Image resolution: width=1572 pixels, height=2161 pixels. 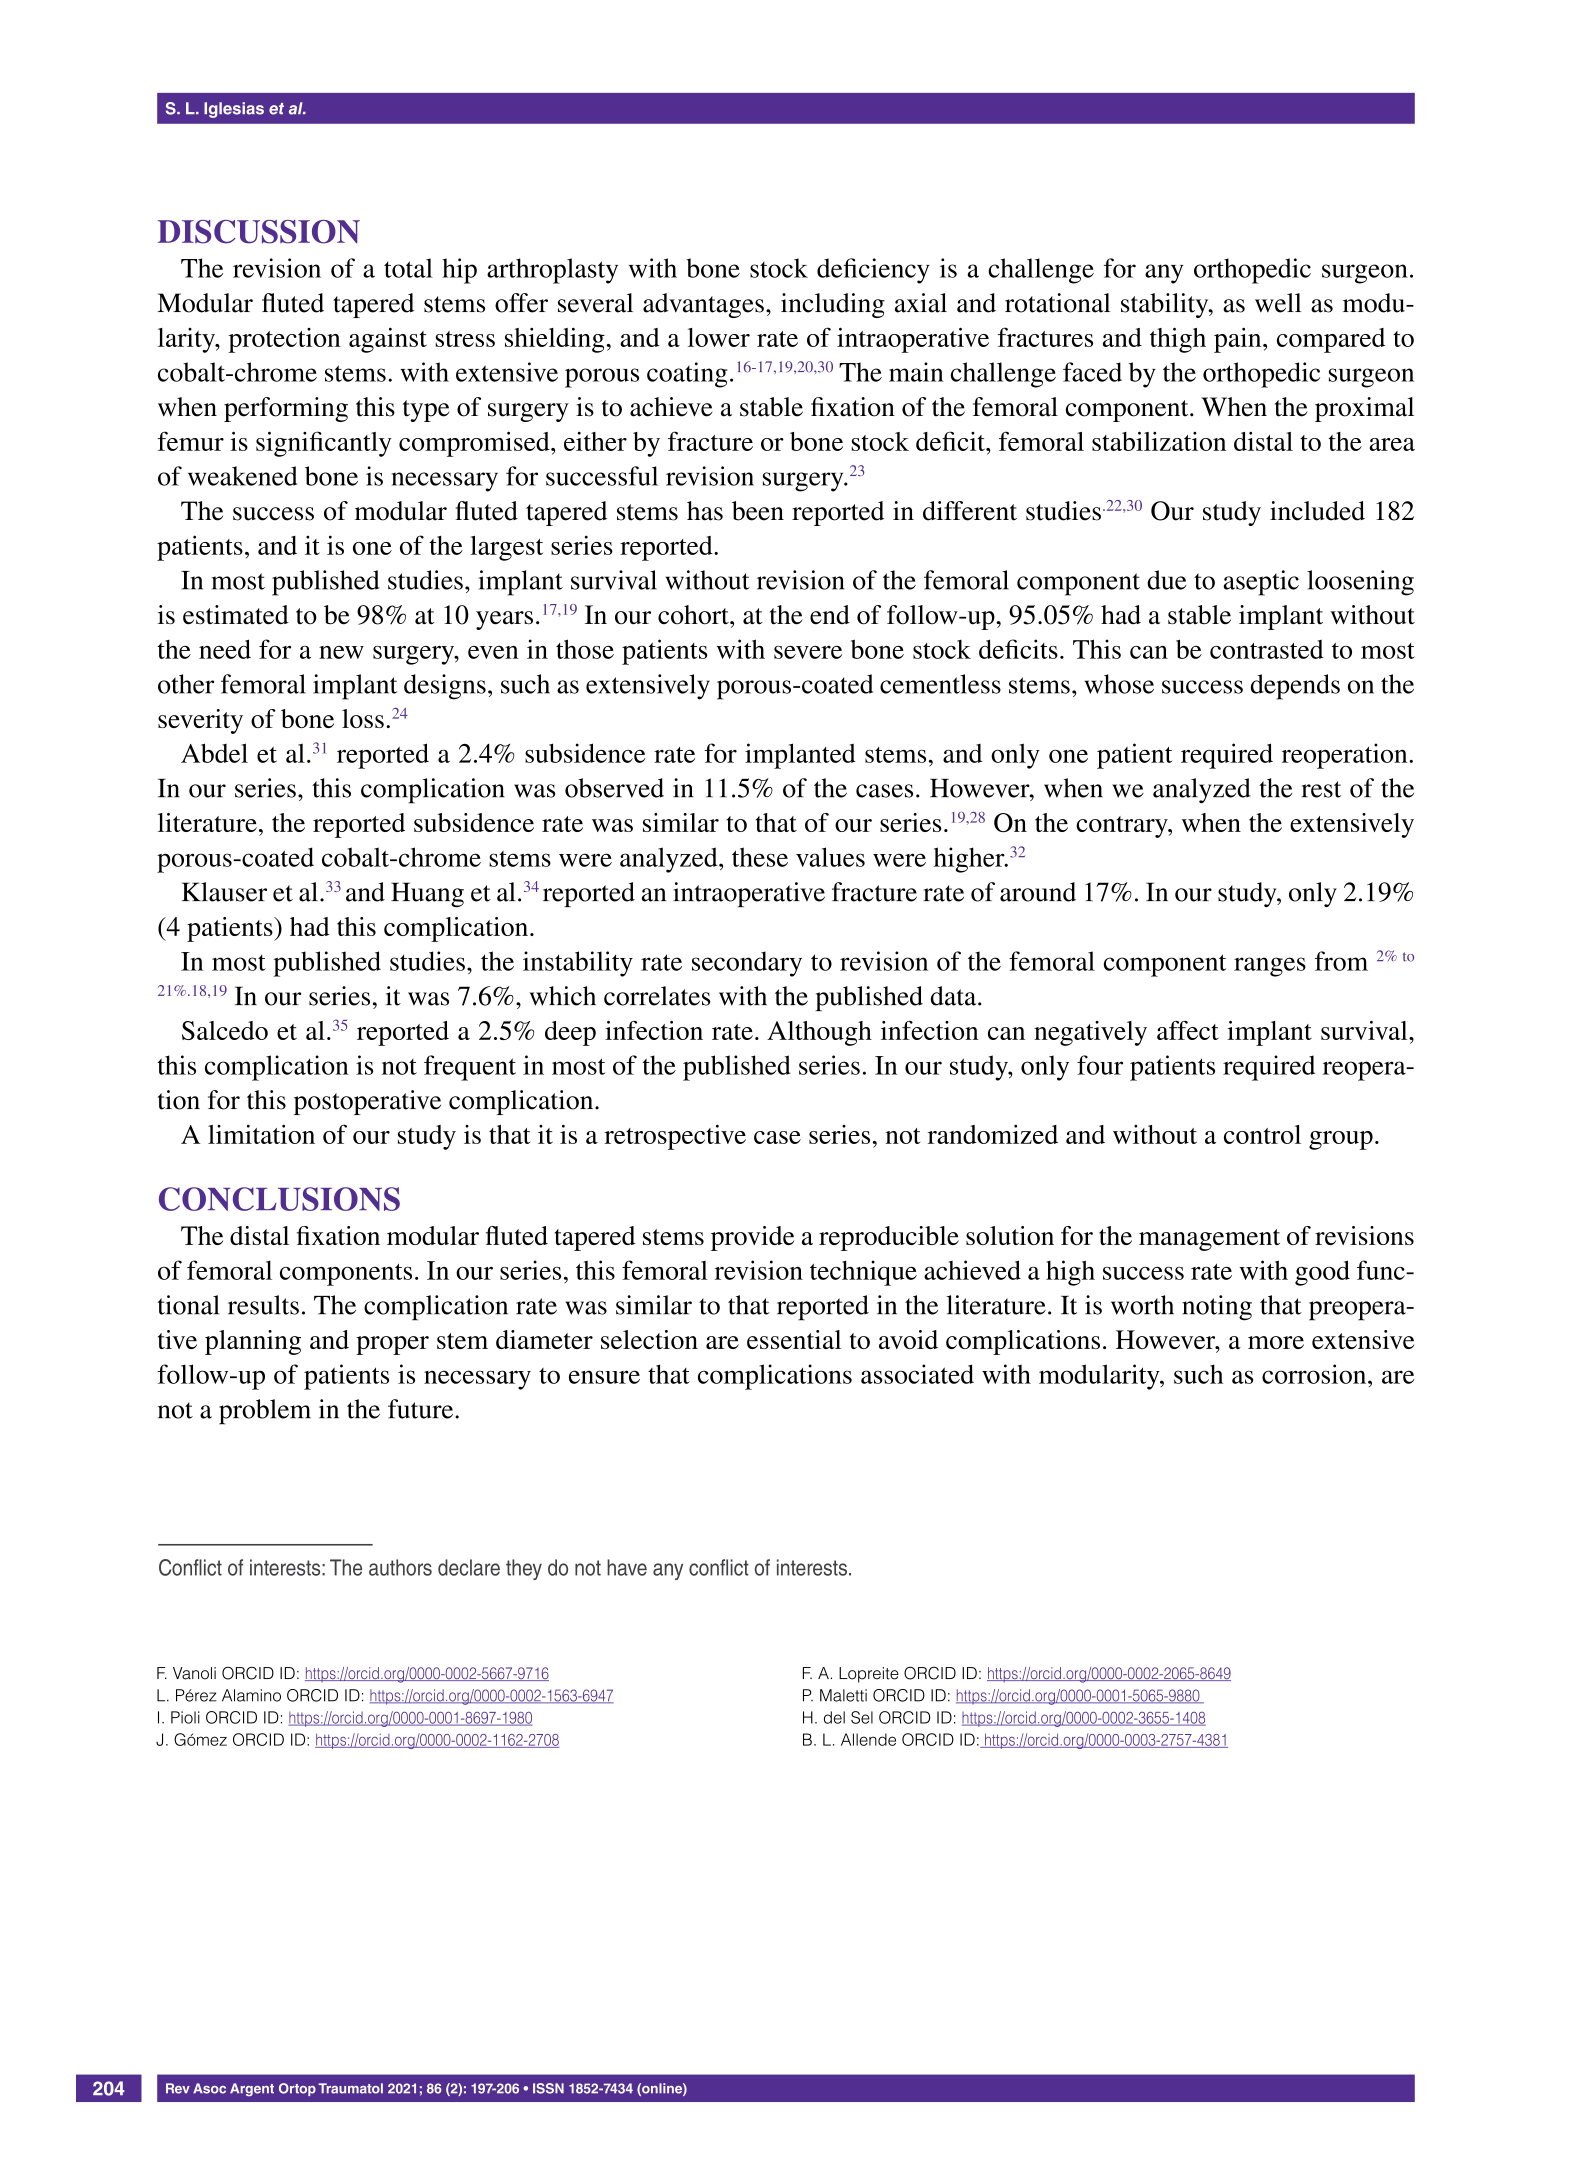 I want to click on ISSN, so click(x=548, y=2088).
